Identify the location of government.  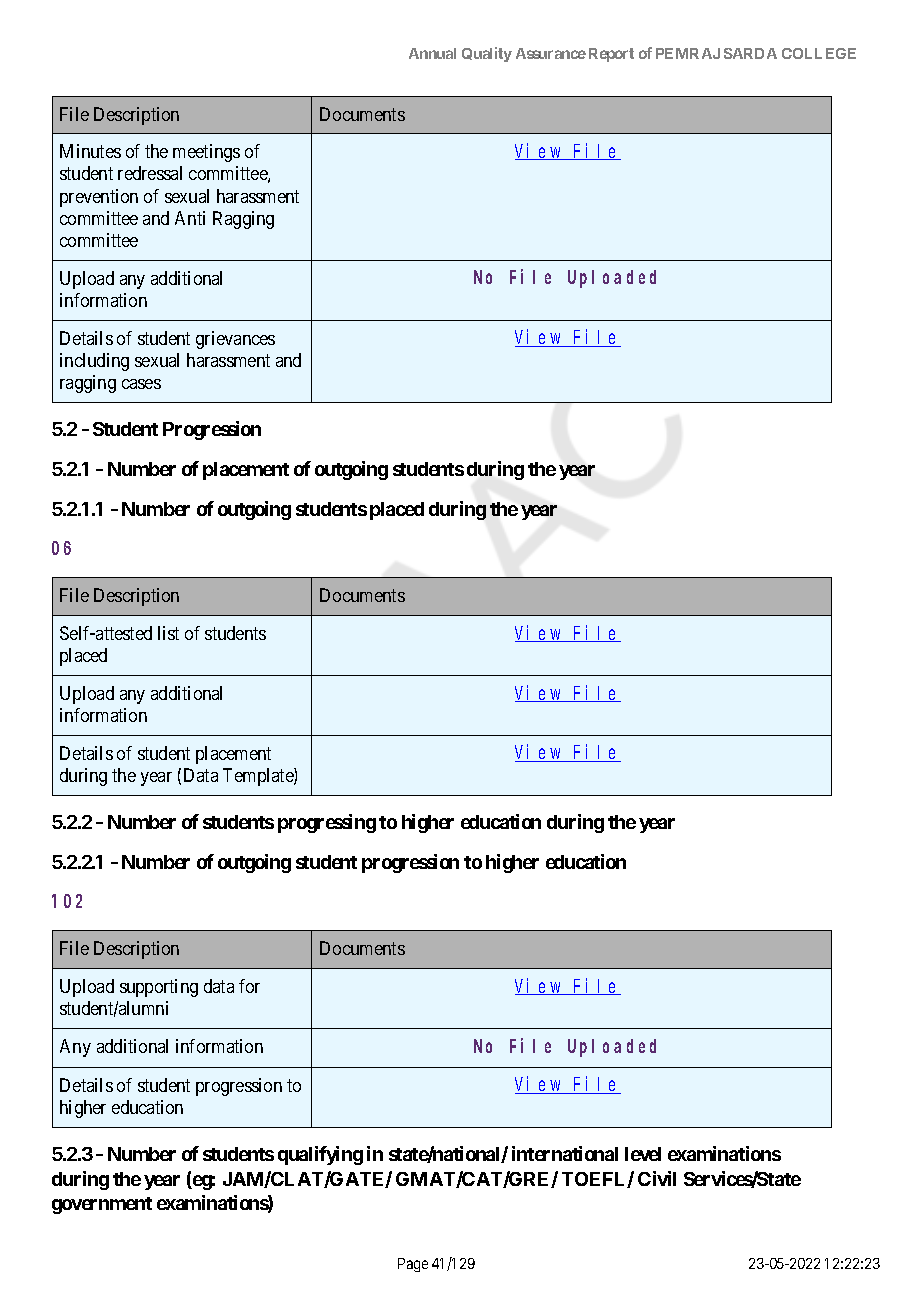
(102, 1205).
